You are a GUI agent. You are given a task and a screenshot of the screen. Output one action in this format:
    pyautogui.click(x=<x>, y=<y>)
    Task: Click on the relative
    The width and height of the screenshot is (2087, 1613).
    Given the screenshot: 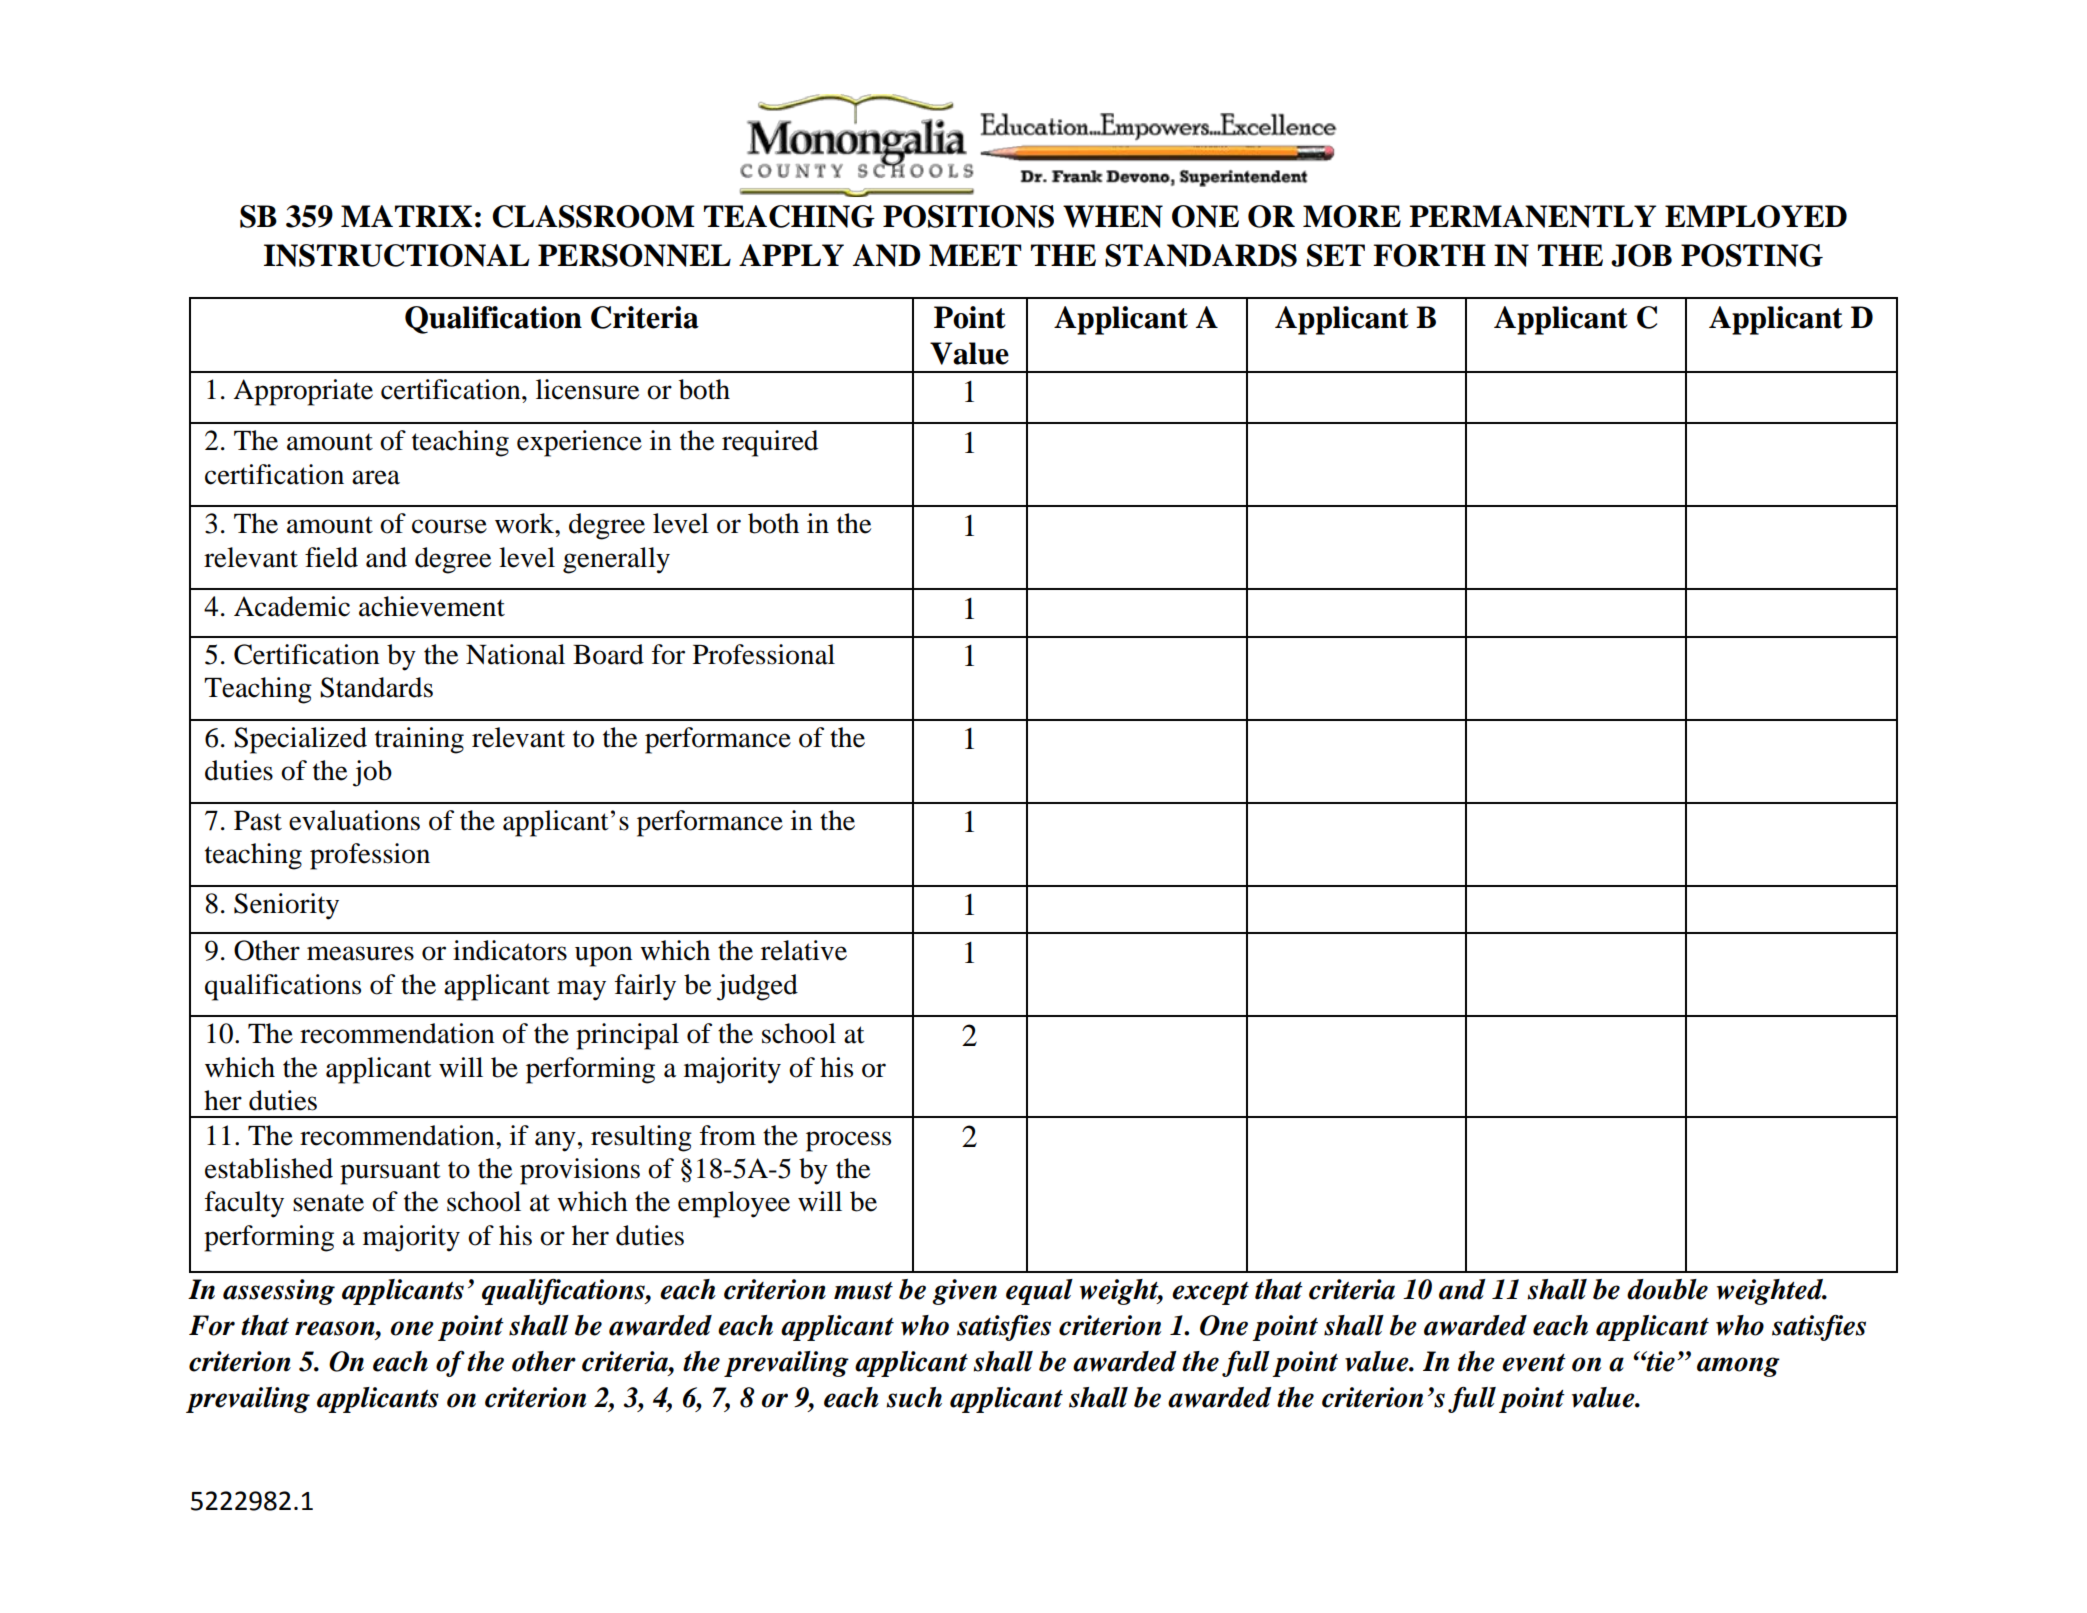 What is the action you would take?
    pyautogui.click(x=804, y=950)
